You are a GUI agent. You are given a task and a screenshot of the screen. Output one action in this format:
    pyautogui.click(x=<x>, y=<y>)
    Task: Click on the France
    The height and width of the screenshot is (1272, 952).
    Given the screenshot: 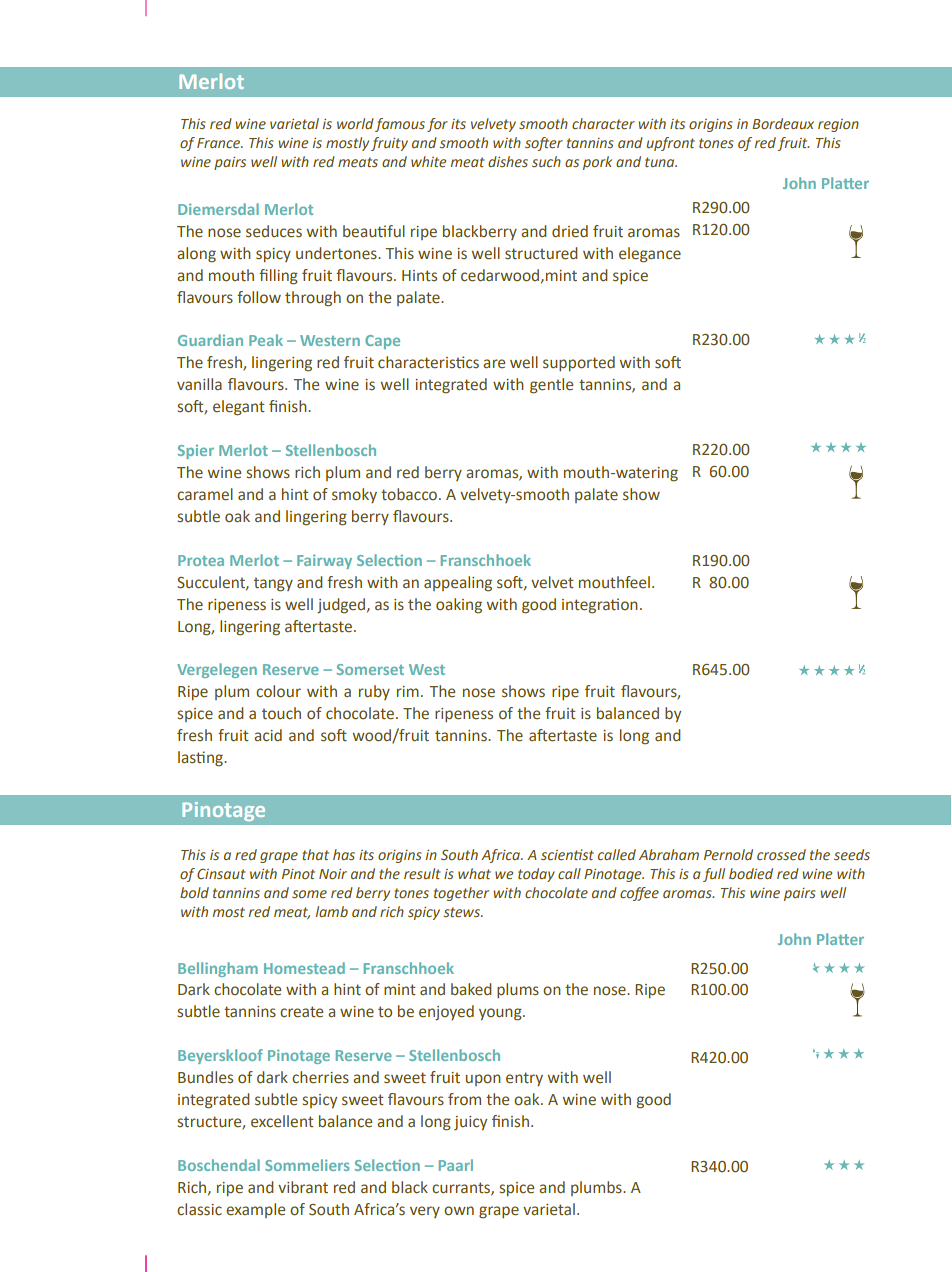 What is the action you would take?
    pyautogui.click(x=219, y=143)
